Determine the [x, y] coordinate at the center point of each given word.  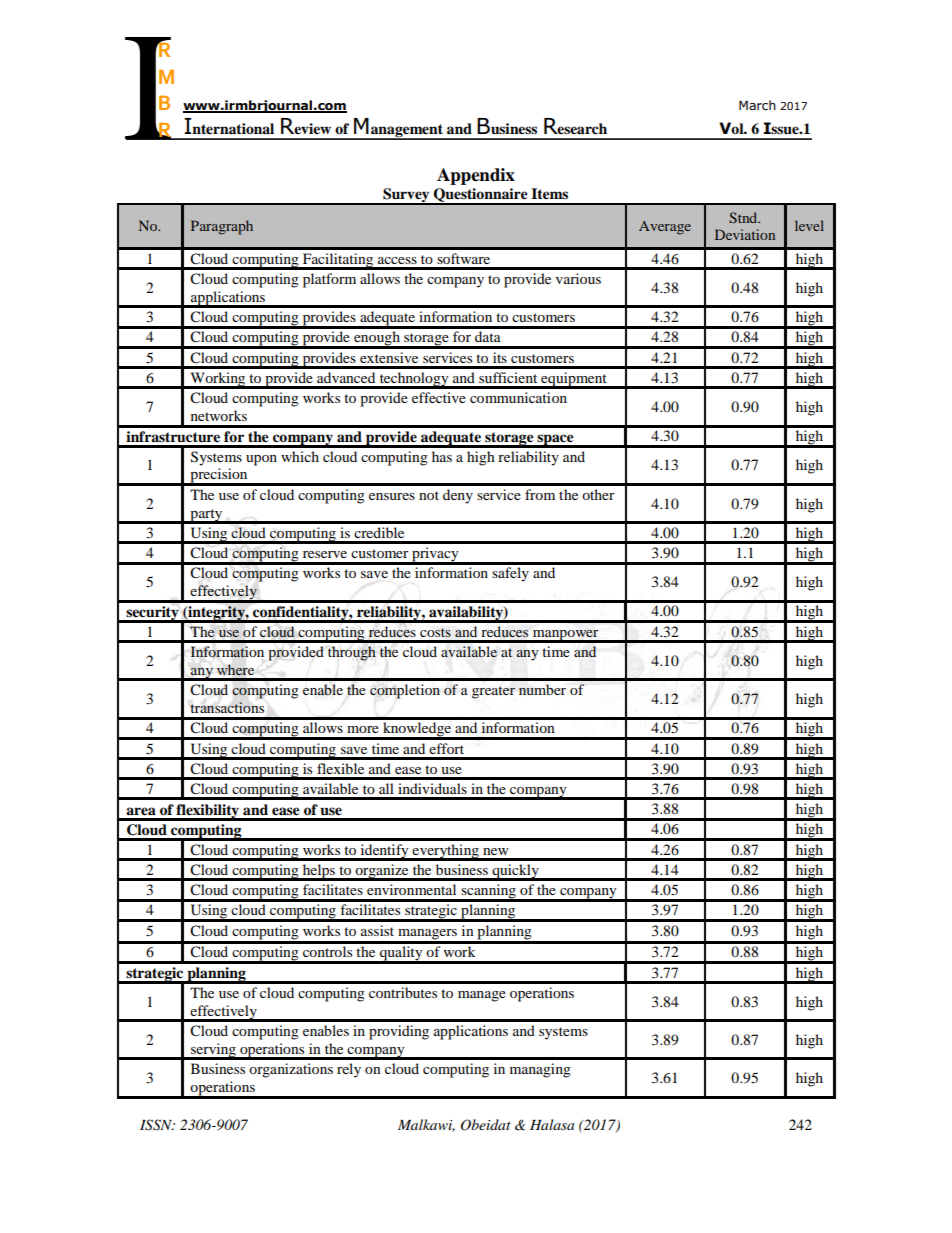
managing [540, 1070]
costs [435, 632]
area [141, 811]
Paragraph [222, 227]
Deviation [745, 234]
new [496, 851]
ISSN [157, 1125]
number [542, 689]
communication [518, 397]
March [757, 105]
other [598, 494]
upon [261, 460]
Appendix [476, 176]
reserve [325, 554]
